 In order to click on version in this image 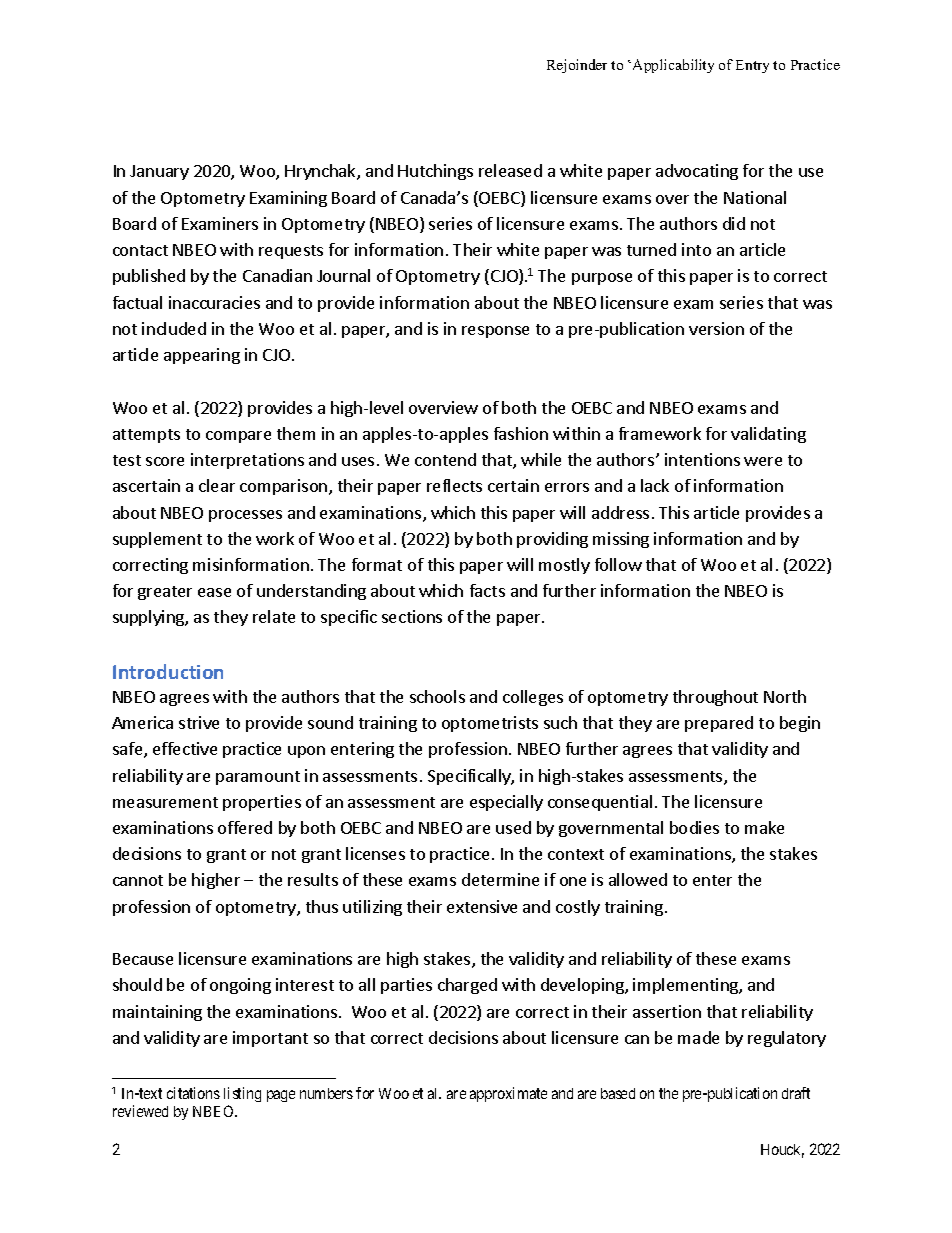, I will do `click(716, 328)`.
